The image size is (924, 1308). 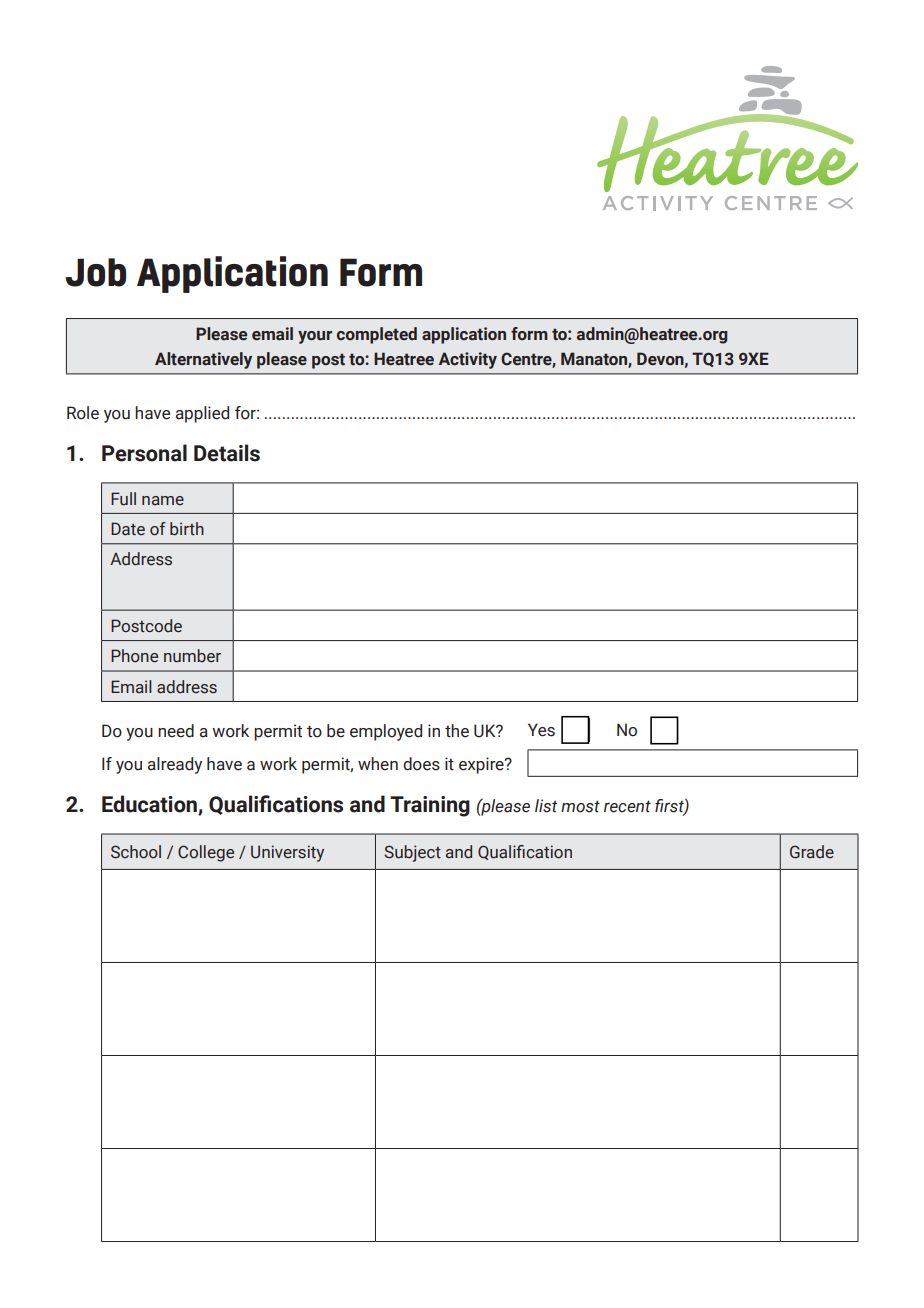 I want to click on Activity, so click(x=468, y=360).
